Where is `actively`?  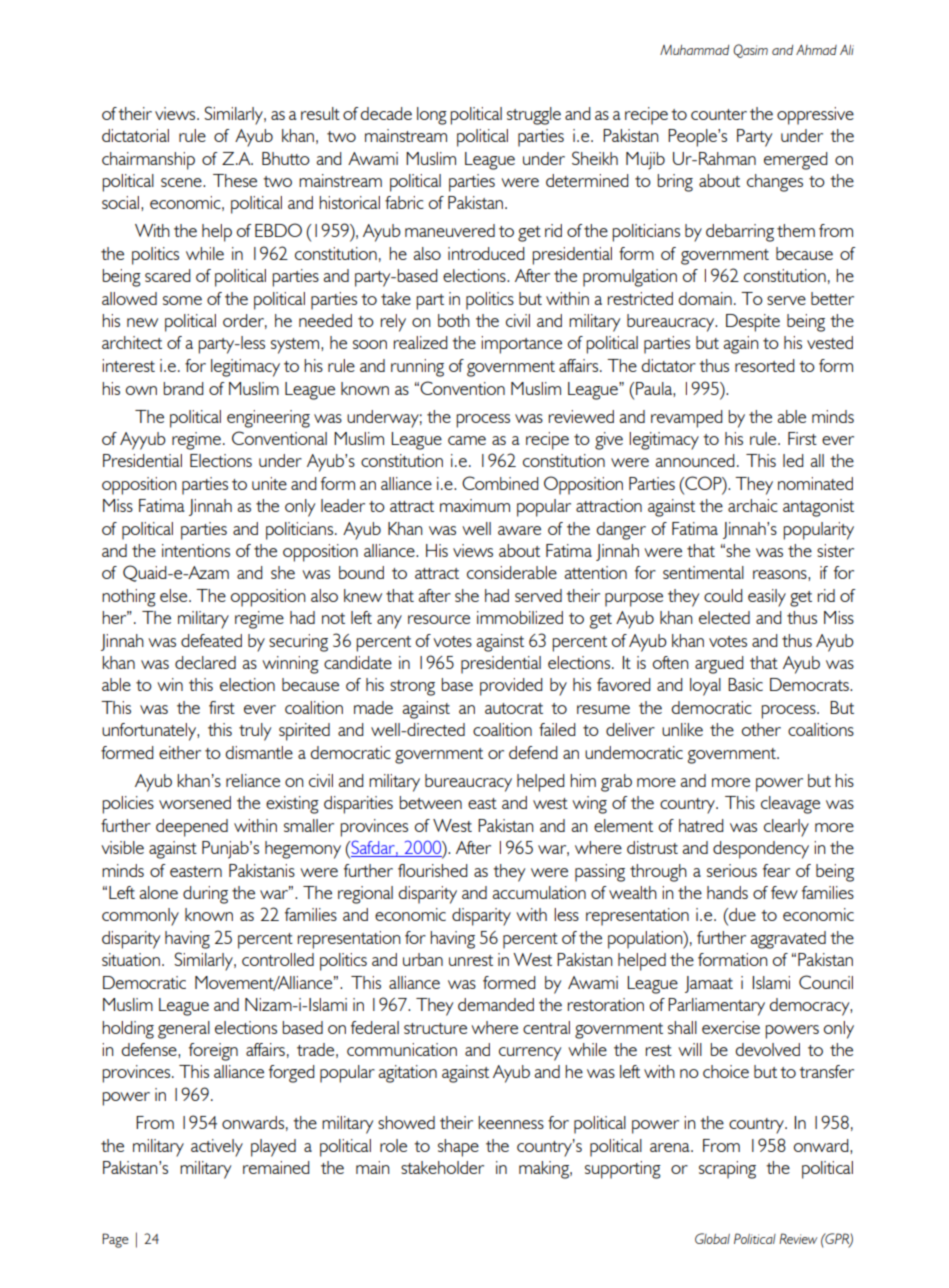 actively is located at coordinates (217, 1148).
